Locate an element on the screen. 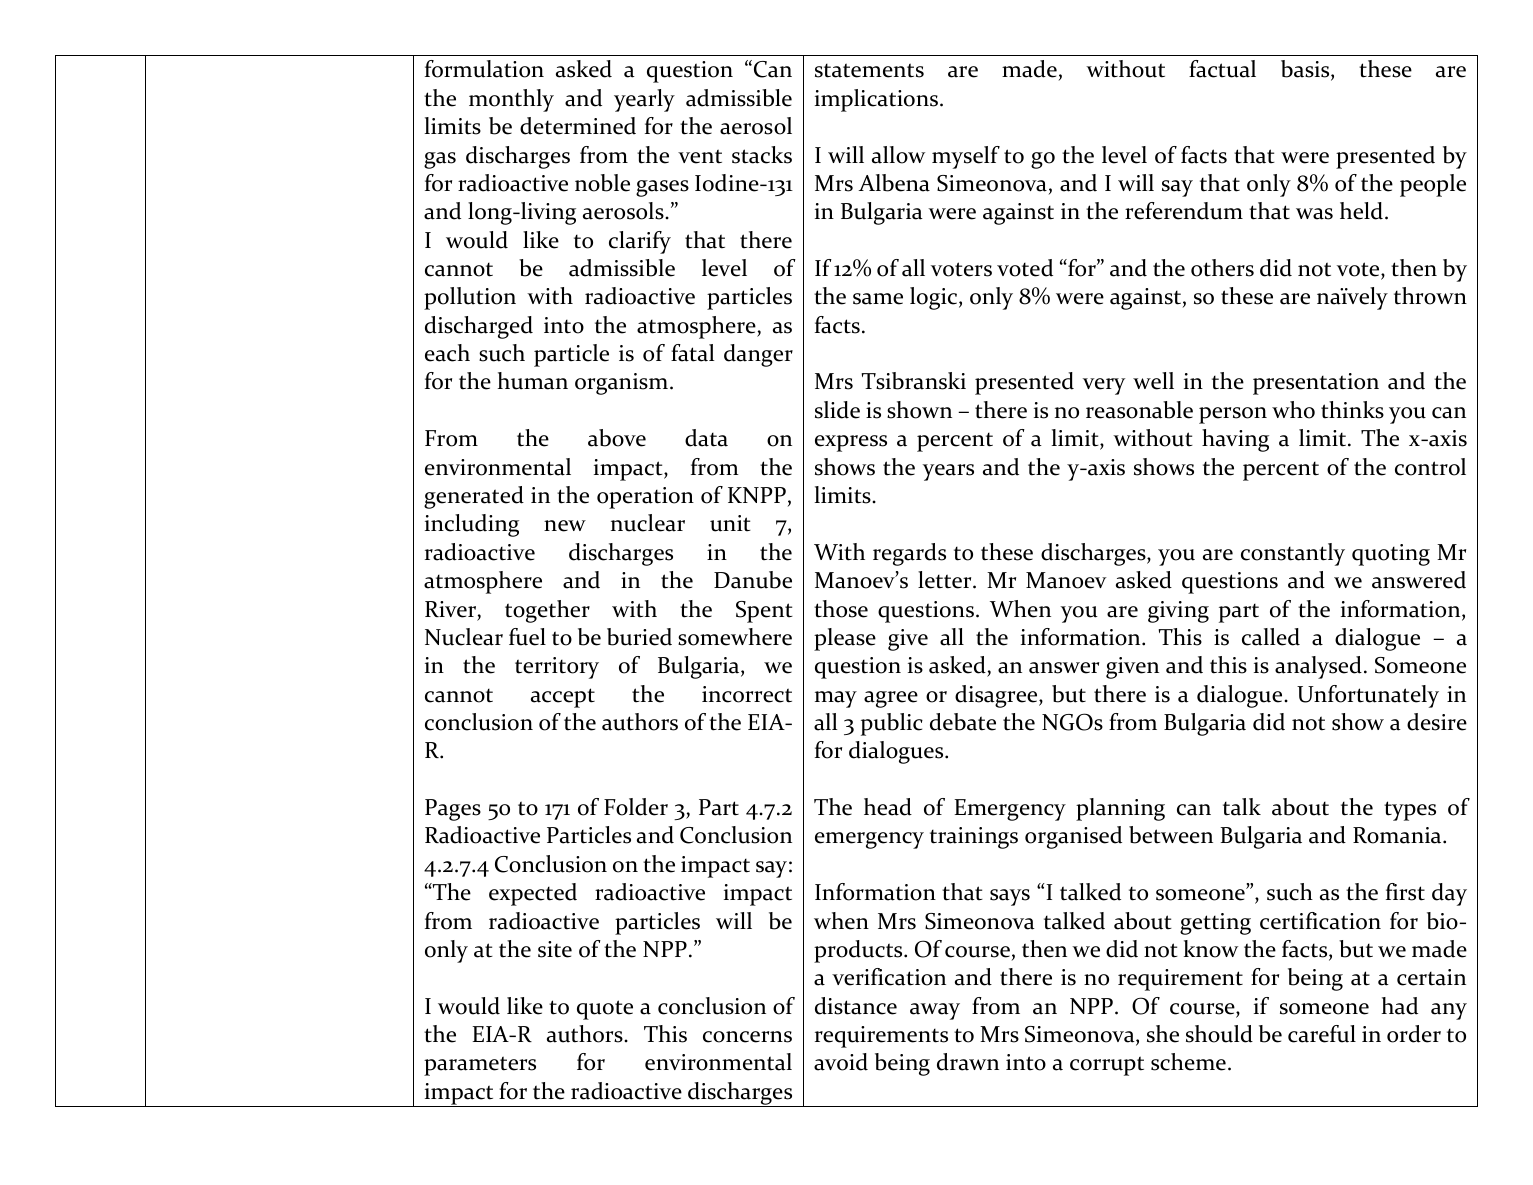 The image size is (1533, 1185). quote is located at coordinates (605, 1010).
